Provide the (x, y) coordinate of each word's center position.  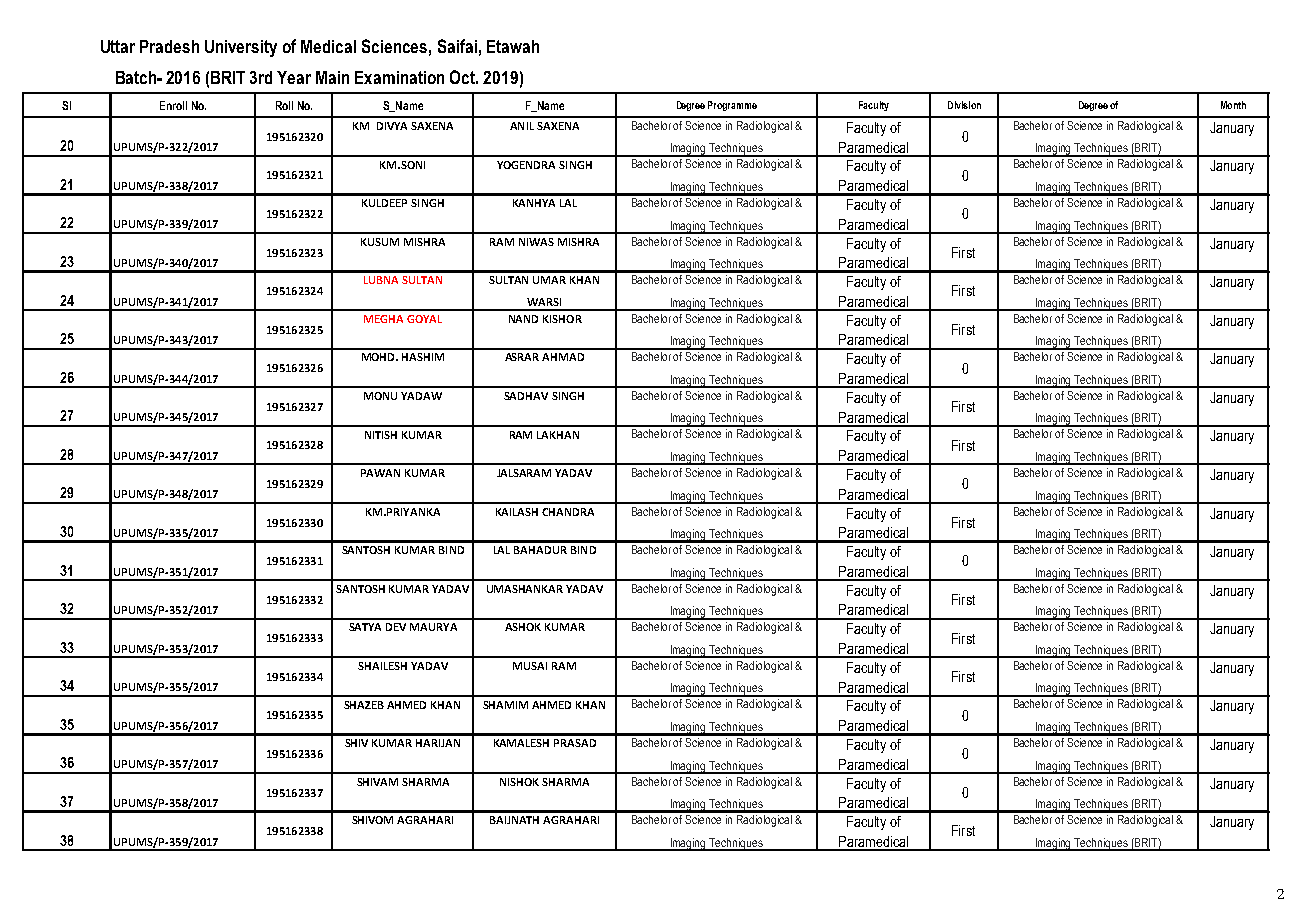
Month (1233, 105)
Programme (732, 106)
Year (294, 77)
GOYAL (424, 319)
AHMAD (563, 357)
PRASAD (575, 743)
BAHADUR (540, 550)
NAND (523, 319)
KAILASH (517, 512)
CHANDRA (568, 512)
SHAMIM (505, 705)
